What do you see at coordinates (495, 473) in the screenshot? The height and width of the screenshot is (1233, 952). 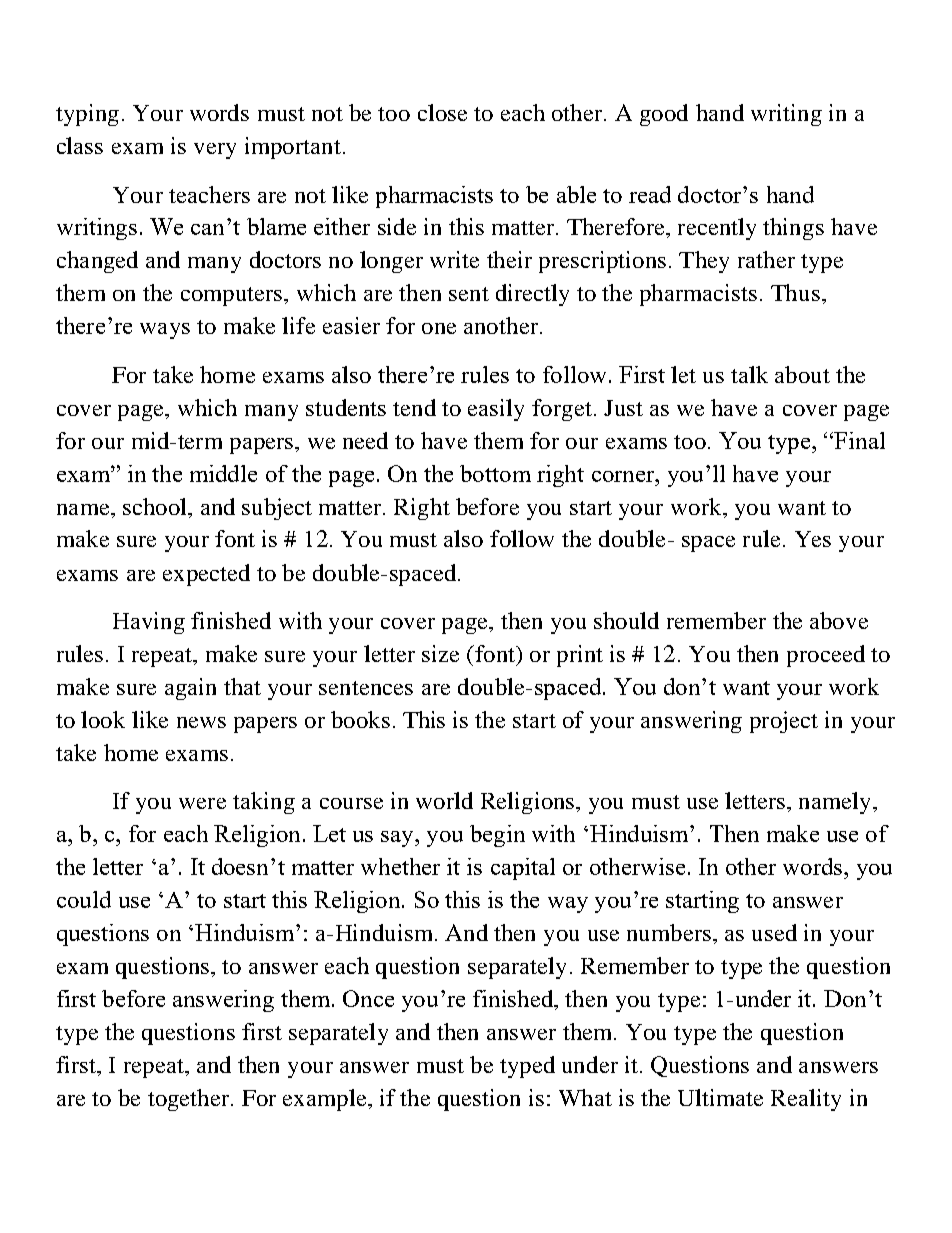 I see `bottom` at bounding box center [495, 473].
